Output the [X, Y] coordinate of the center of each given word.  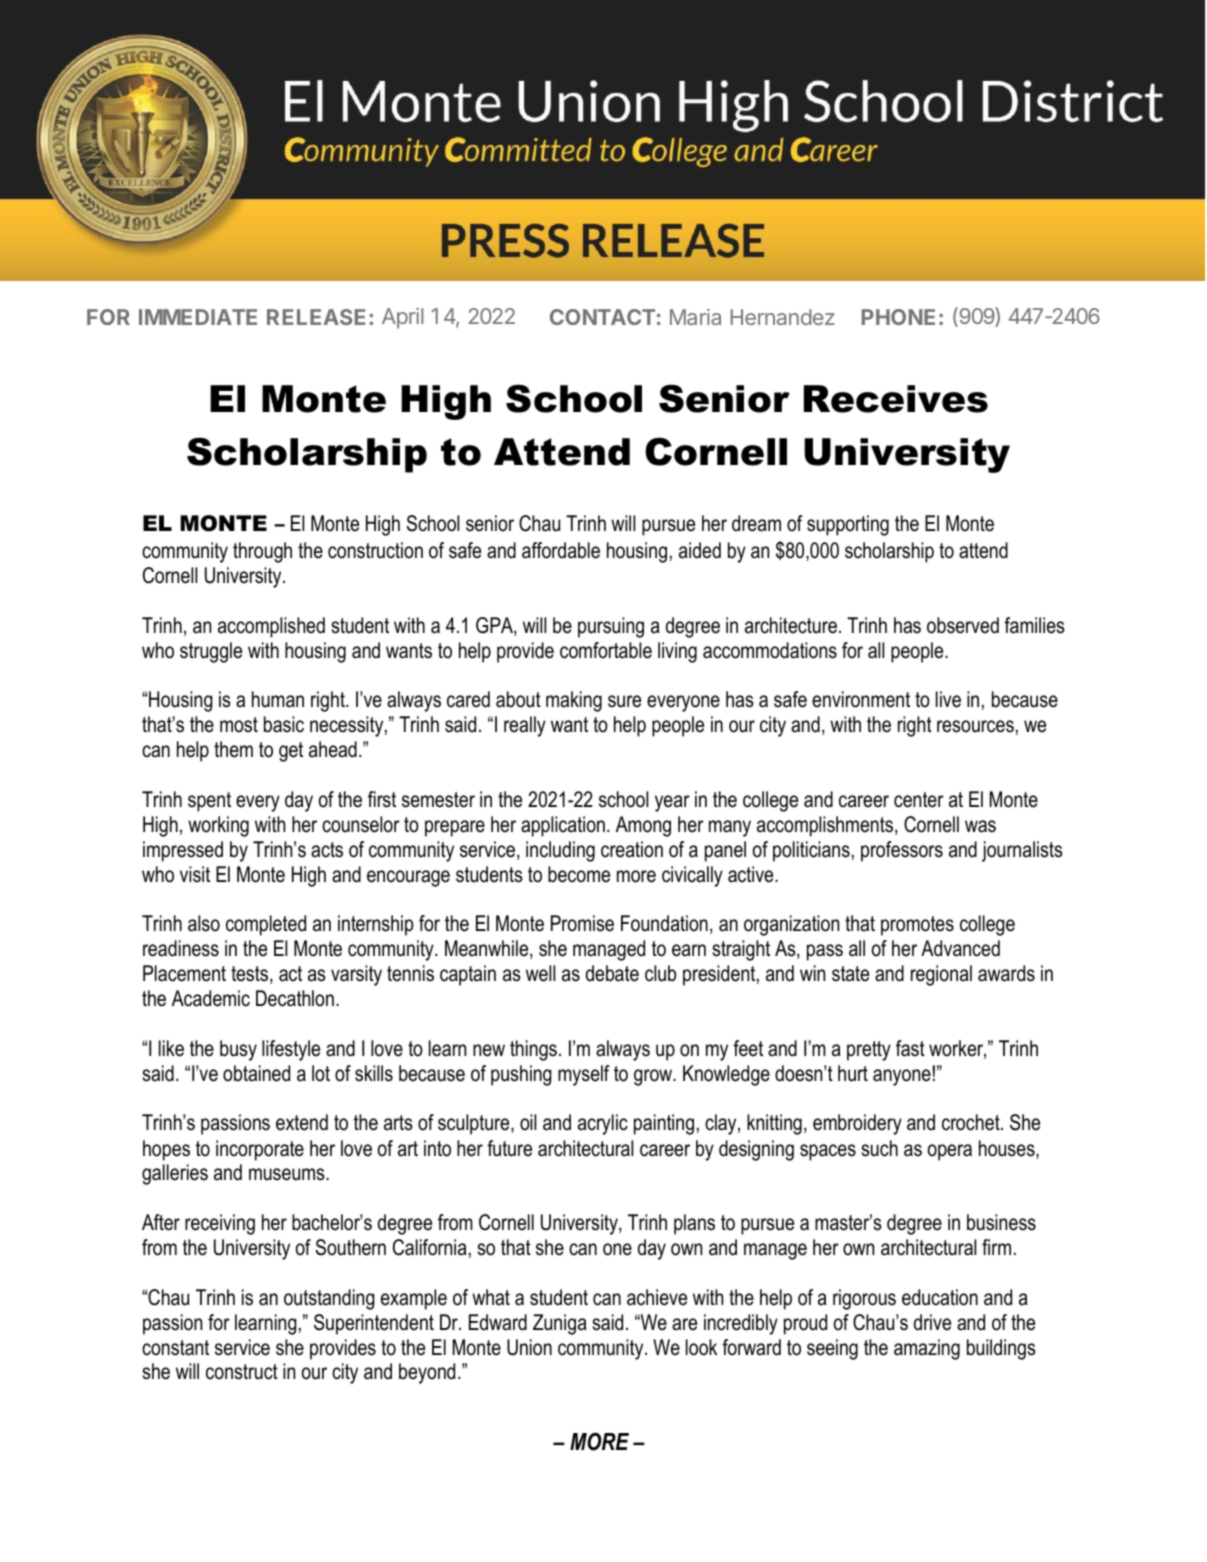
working [218, 826]
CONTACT [602, 317]
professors [902, 851]
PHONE [898, 317]
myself [584, 1075]
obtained [256, 1073]
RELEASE [316, 317]
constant [175, 1348]
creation [632, 849]
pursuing [611, 627]
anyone [902, 1077]
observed [963, 625]
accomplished [271, 627]
